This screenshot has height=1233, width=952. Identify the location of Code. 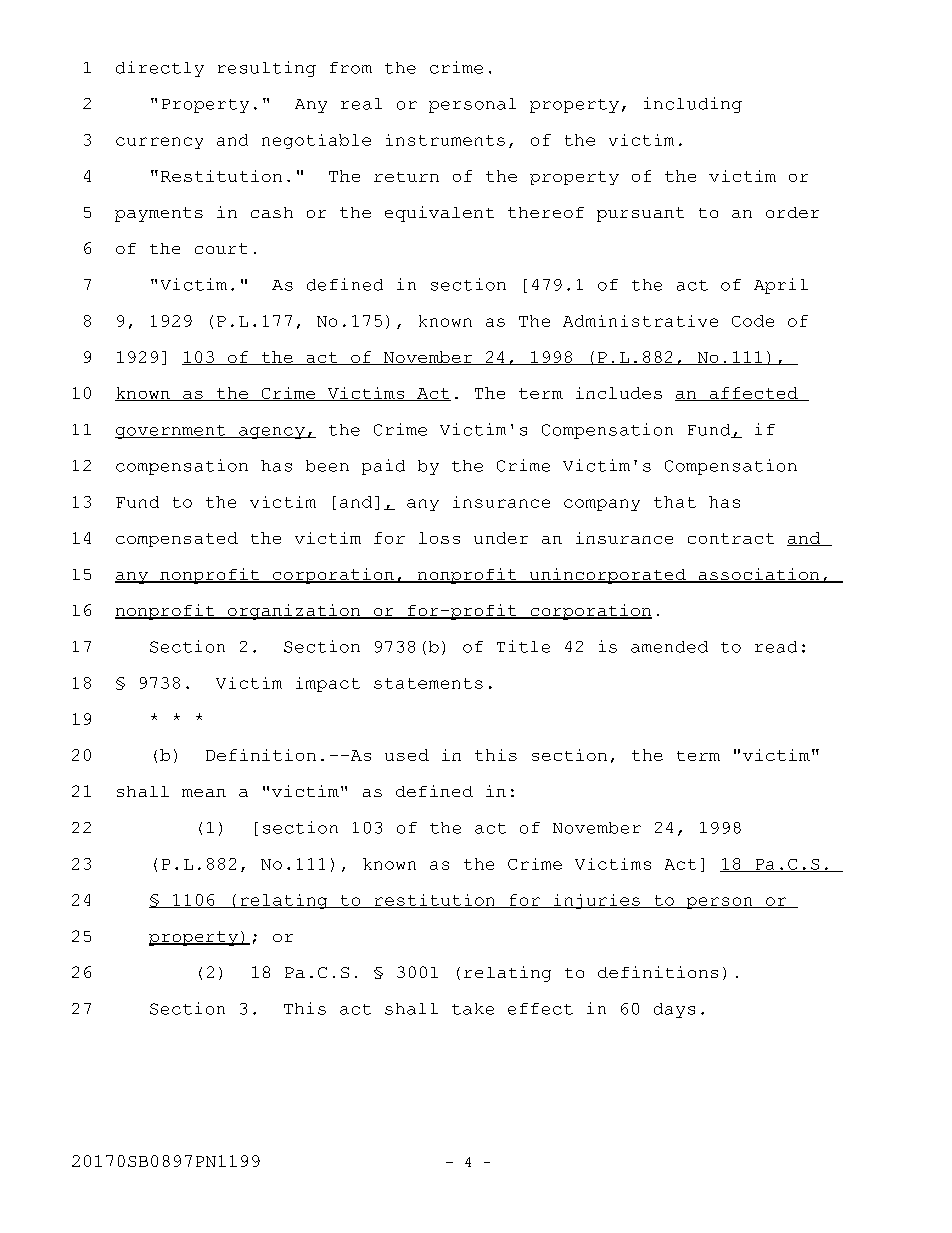
(753, 321).
